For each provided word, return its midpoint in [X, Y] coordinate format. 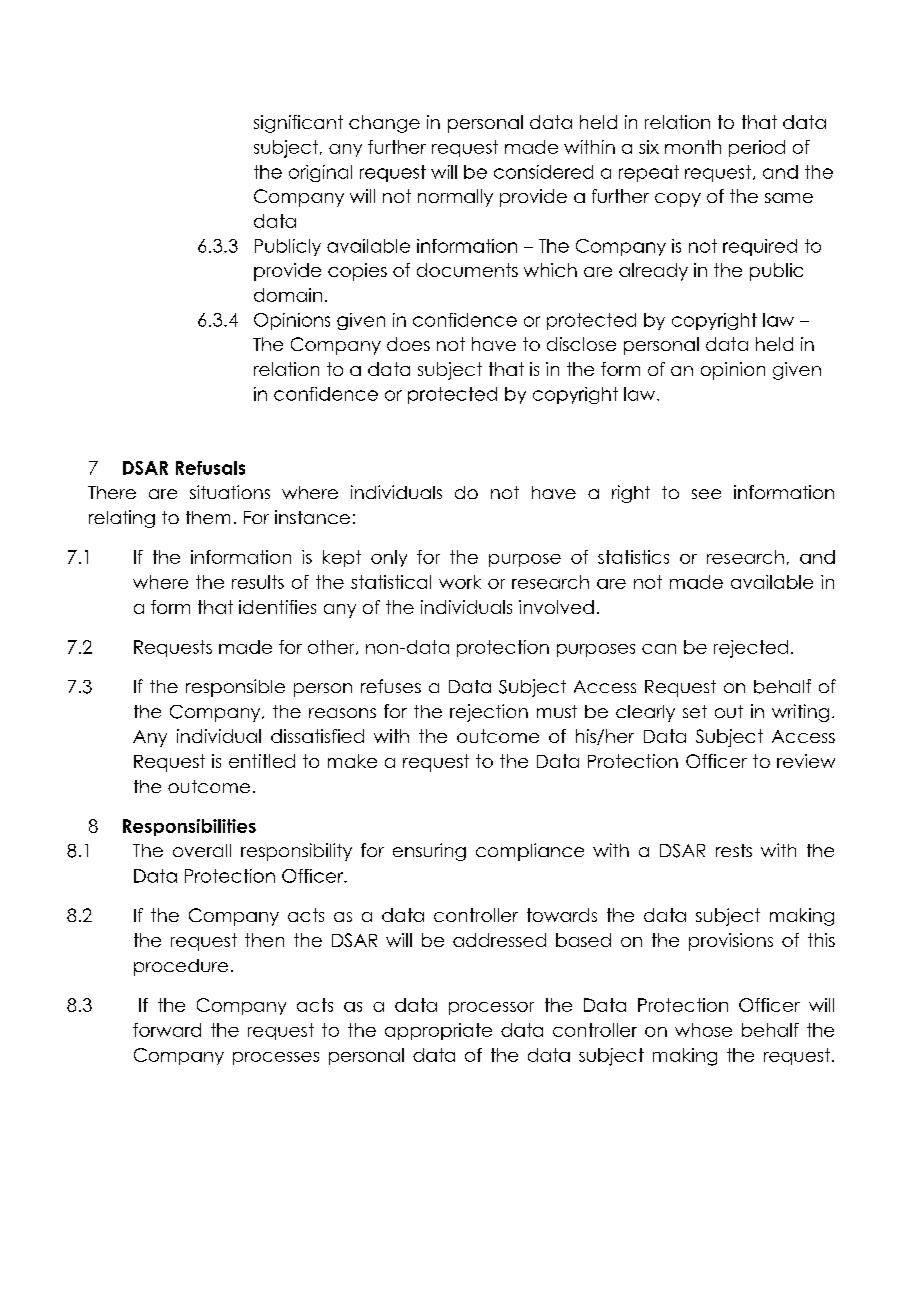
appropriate [438, 1031]
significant [298, 124]
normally [455, 198]
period [757, 148]
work [460, 582]
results [258, 582]
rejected [751, 649]
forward [167, 1030]
